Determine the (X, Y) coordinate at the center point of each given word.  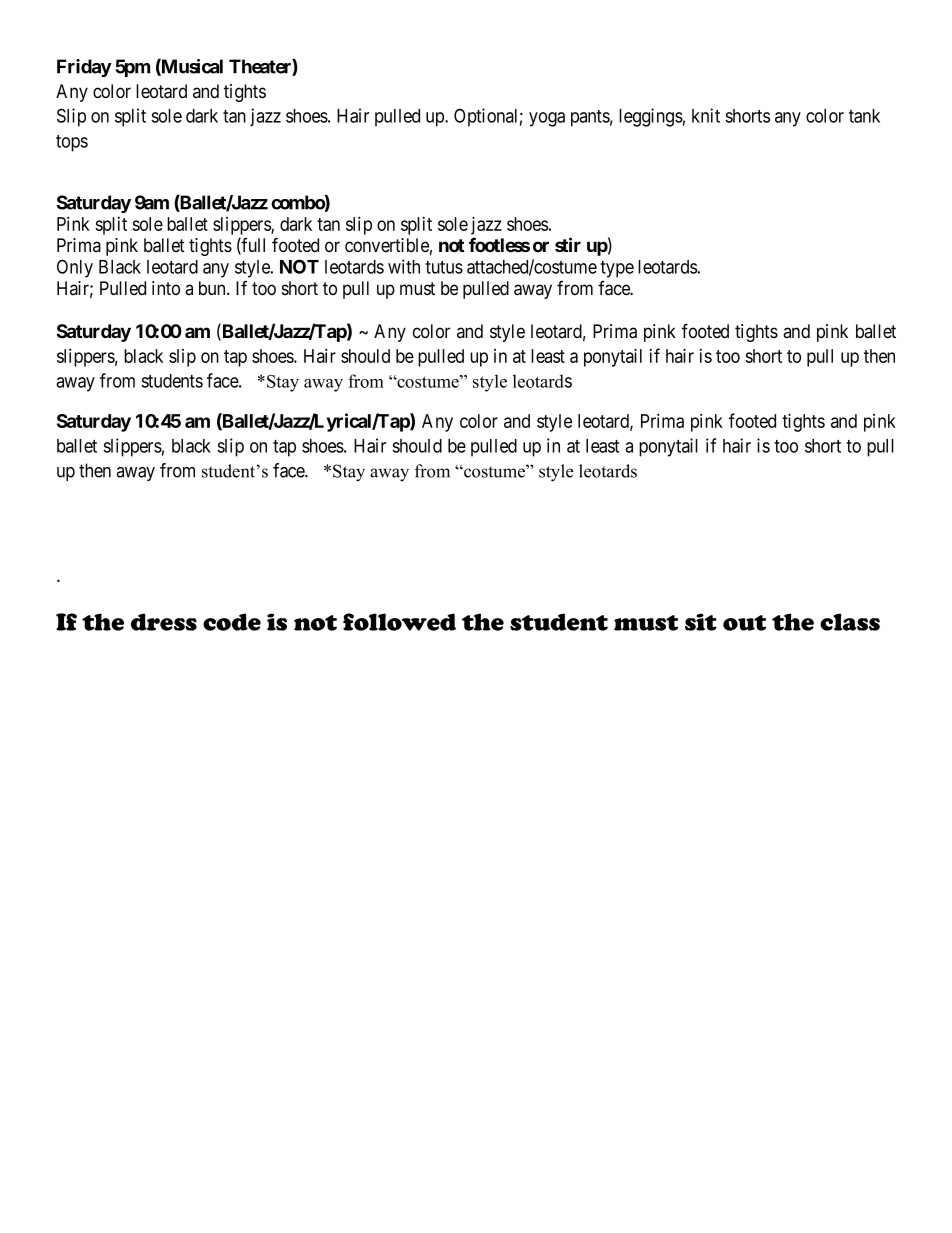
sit (701, 622)
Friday (84, 68)
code (232, 622)
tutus (444, 267)
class (850, 622)
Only (75, 268)
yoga (547, 119)
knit (706, 115)
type (617, 269)
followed (399, 622)
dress (164, 622)
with (404, 266)
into (166, 288)
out (744, 623)
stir (568, 244)
